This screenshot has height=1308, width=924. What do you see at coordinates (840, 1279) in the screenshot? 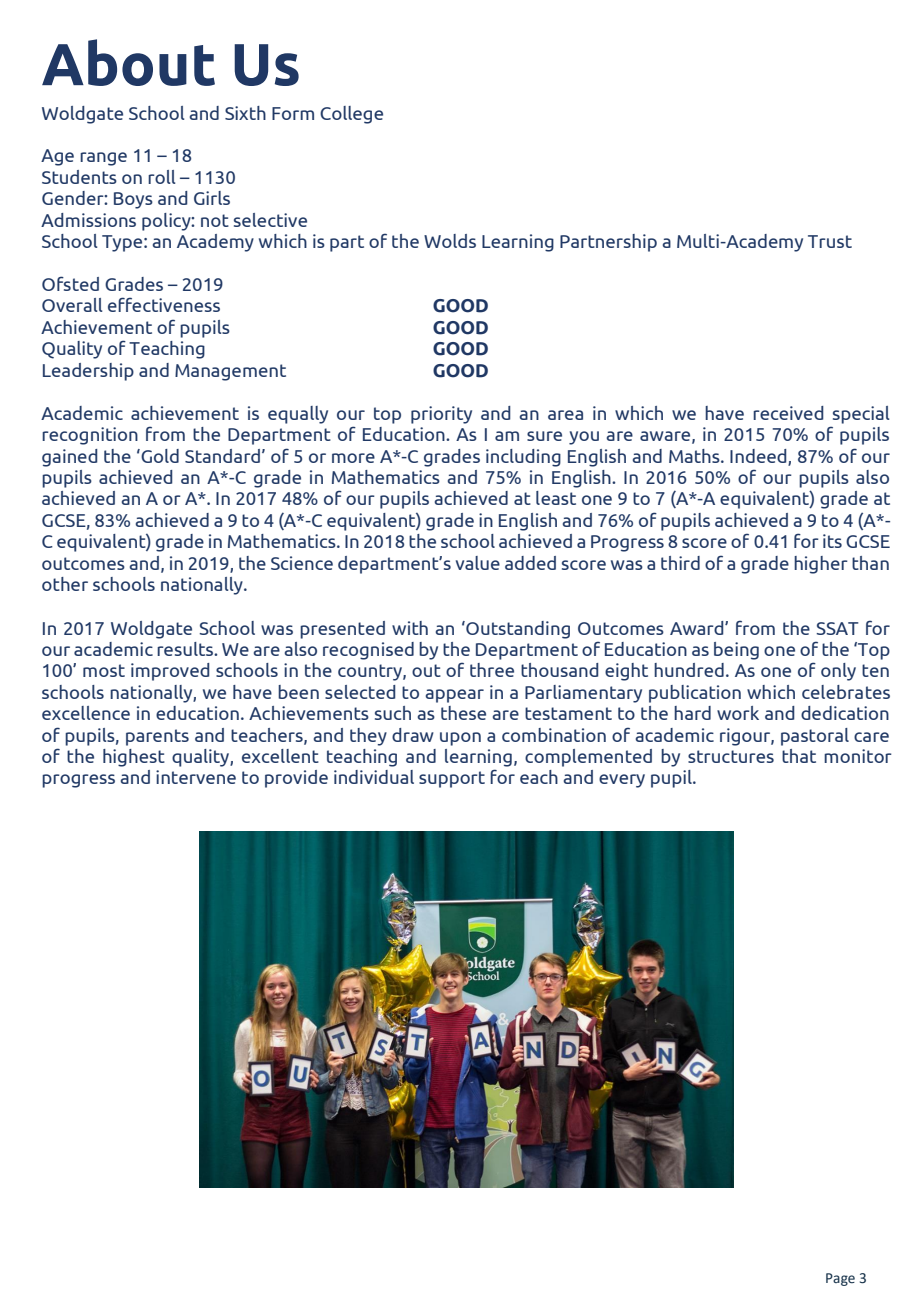
I see `Page` at bounding box center [840, 1279].
